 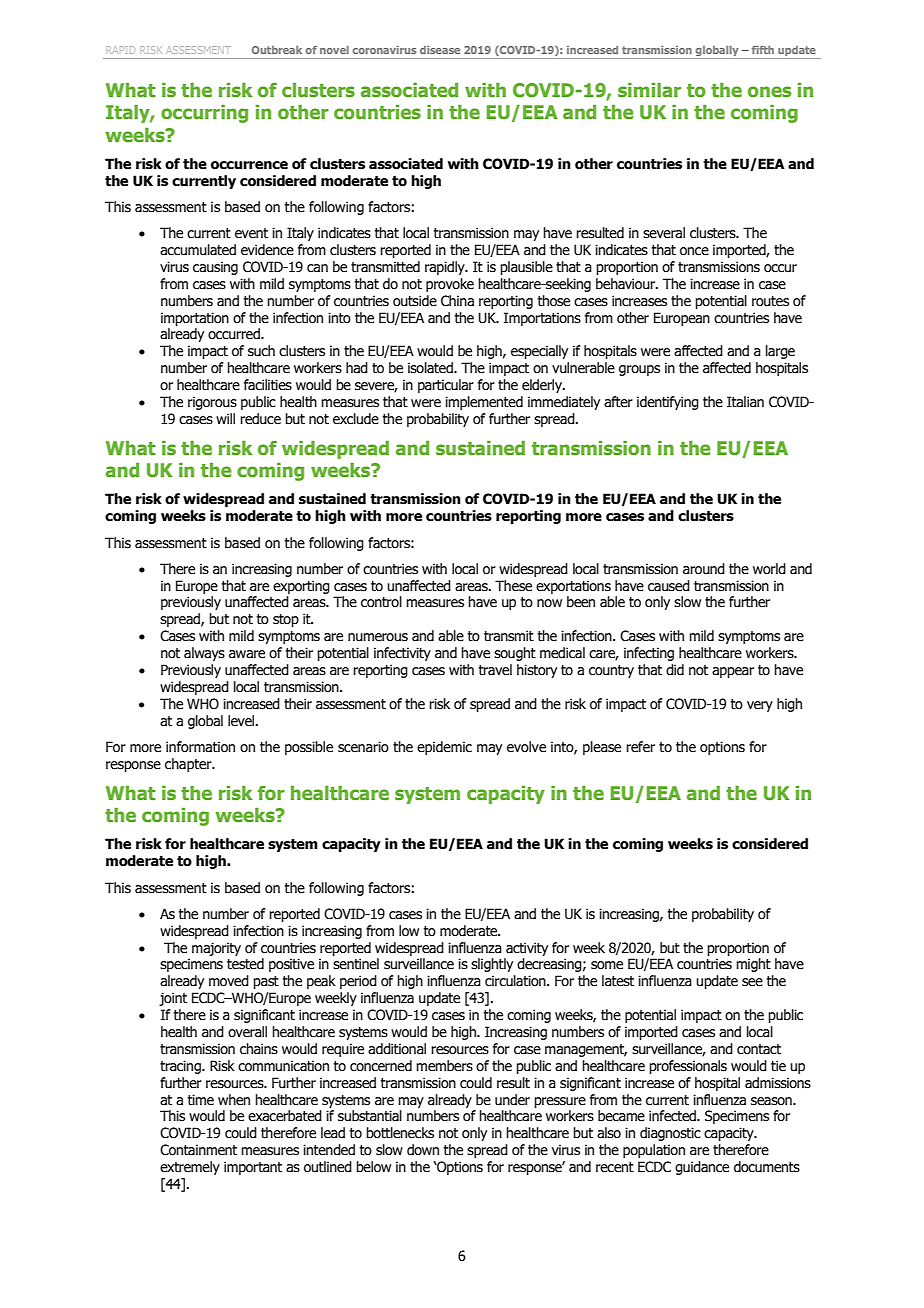 What do you see at coordinates (702, 1168) in the page?
I see `guidance` at bounding box center [702, 1168].
